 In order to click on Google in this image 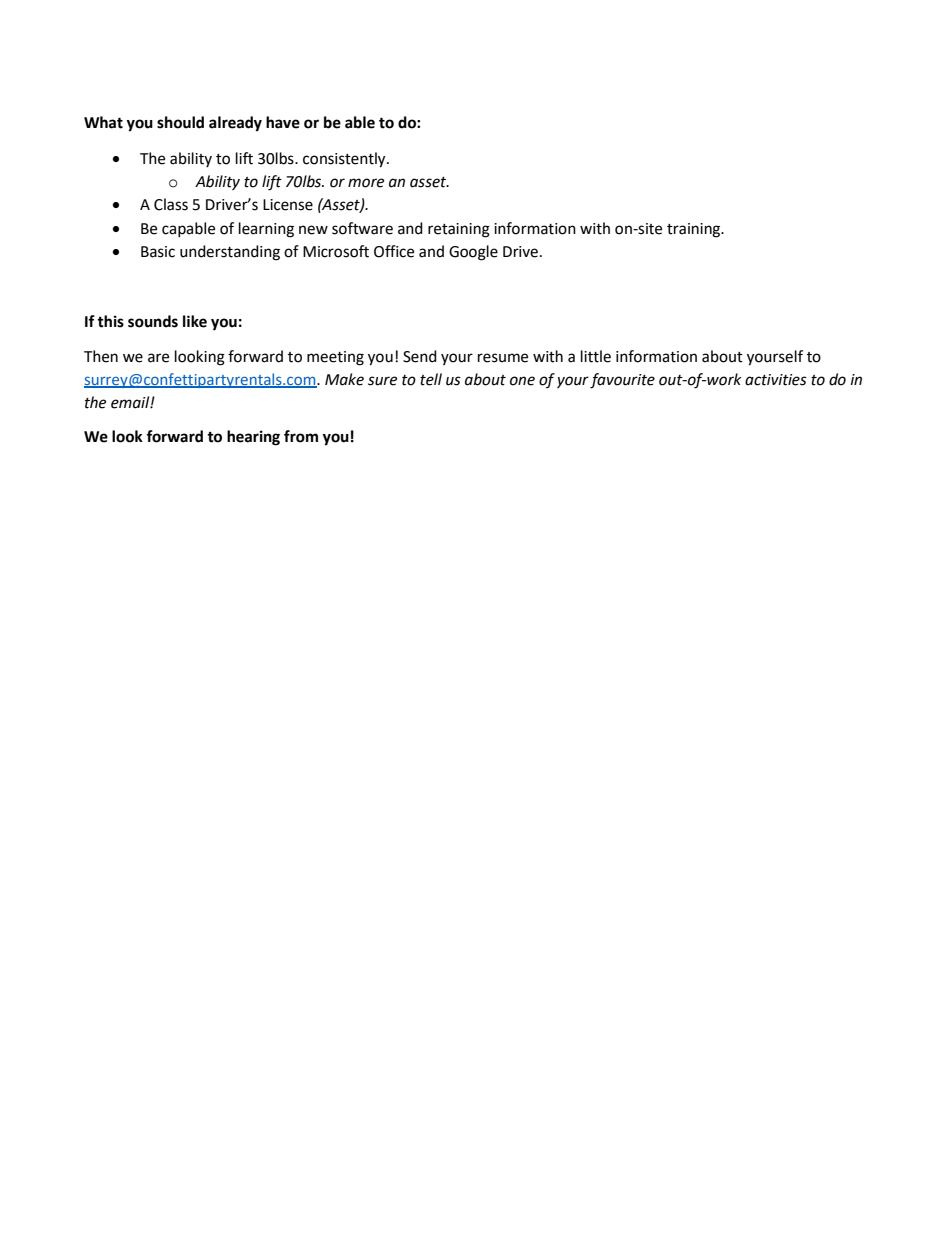, I will do `click(473, 253)`.
